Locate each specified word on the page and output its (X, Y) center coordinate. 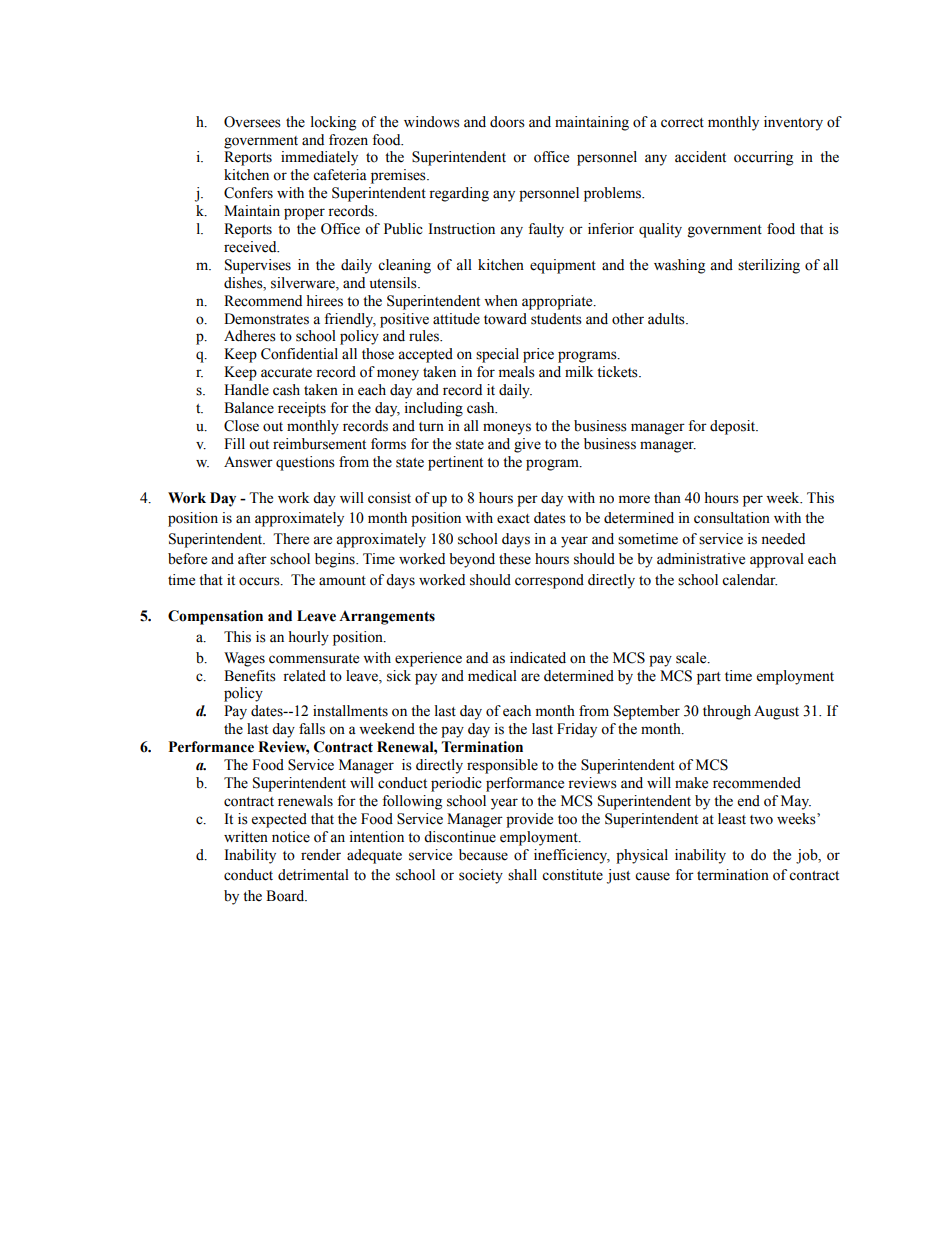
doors (507, 122)
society (481, 876)
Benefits (250, 676)
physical (642, 856)
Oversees (252, 122)
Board (286, 896)
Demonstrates (266, 319)
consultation (732, 518)
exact (513, 519)
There (291, 539)
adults (667, 319)
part (709, 678)
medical (492, 676)
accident (700, 157)
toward (505, 319)
